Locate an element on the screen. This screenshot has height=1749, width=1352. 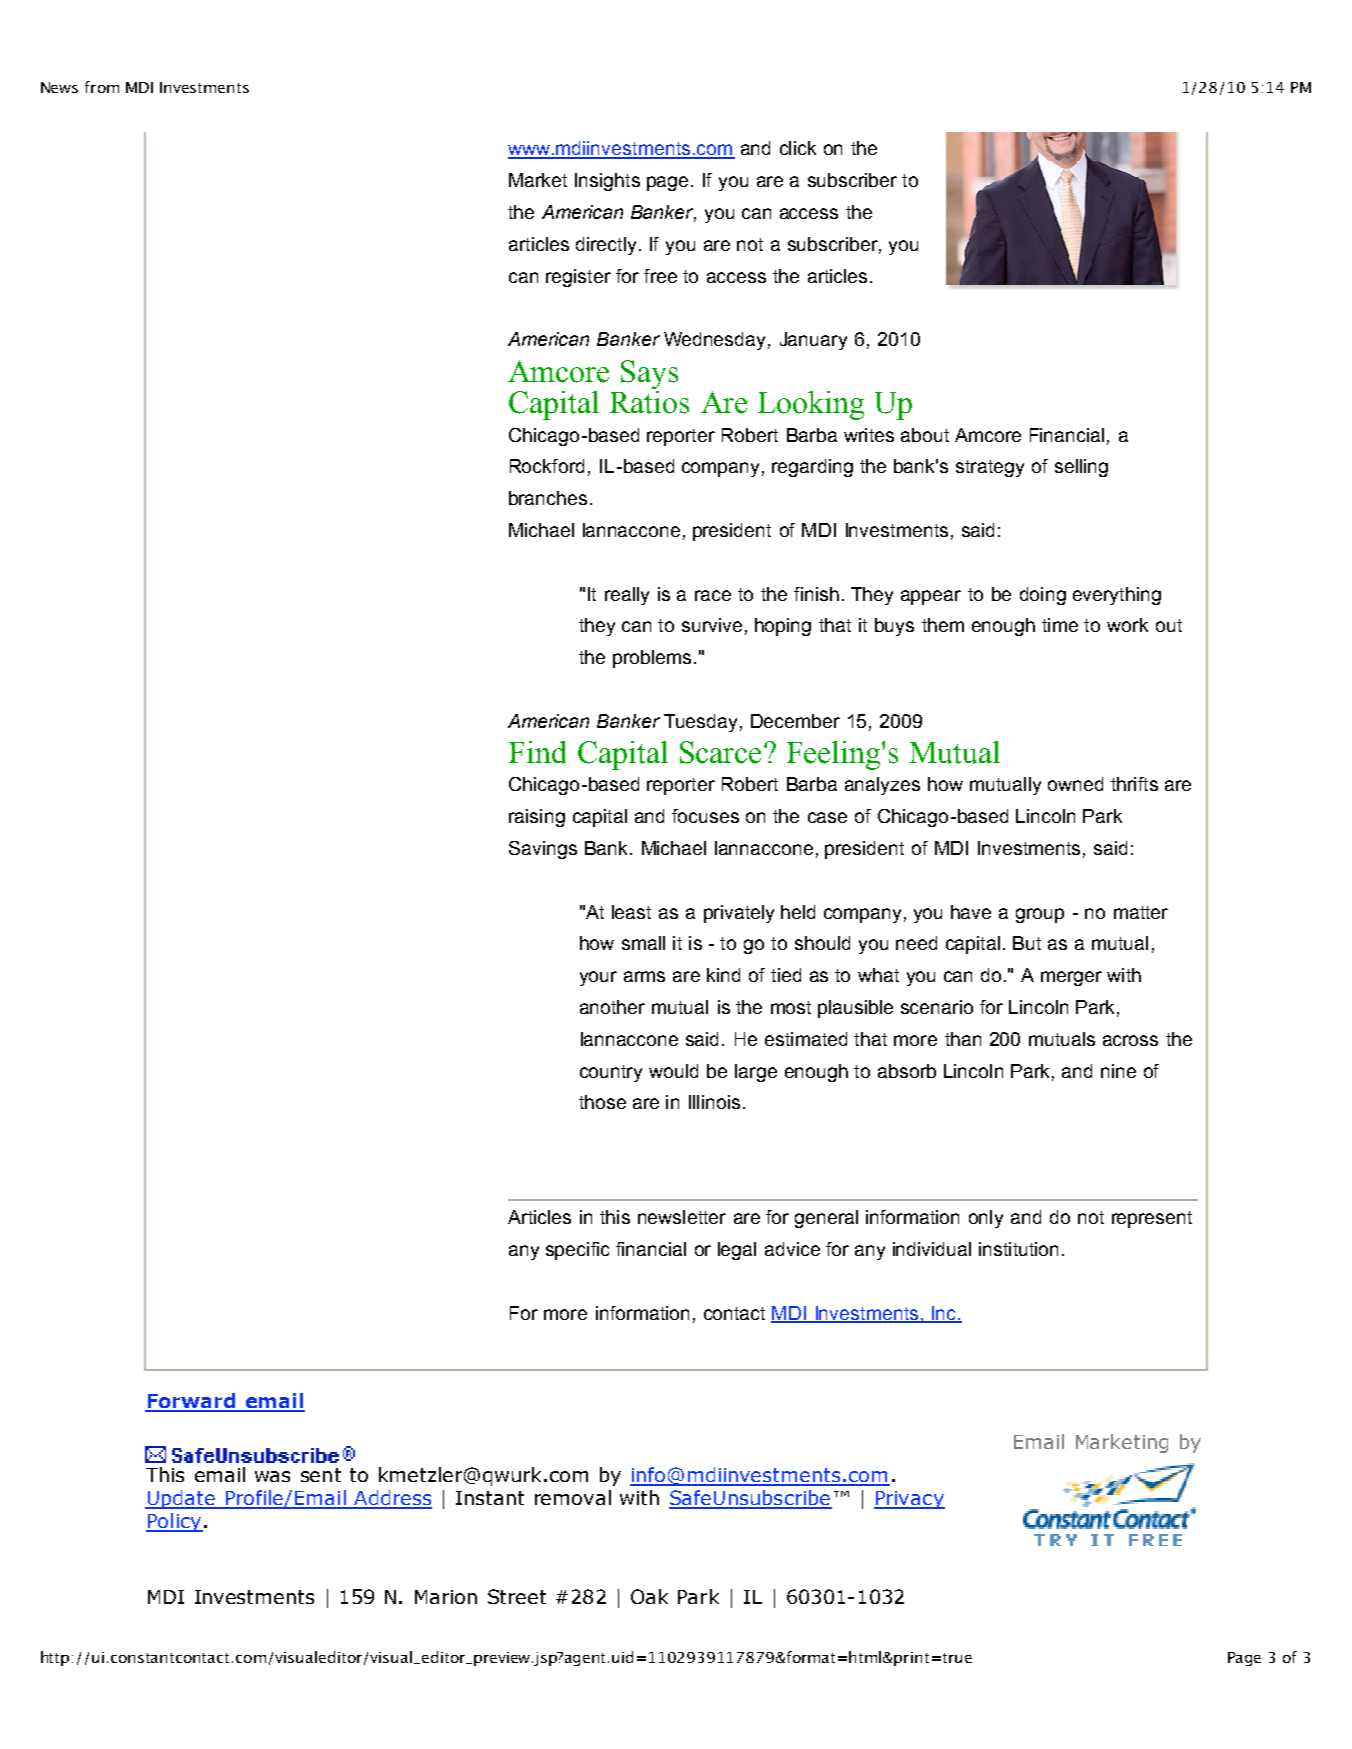
Savings is located at coordinates (543, 850).
